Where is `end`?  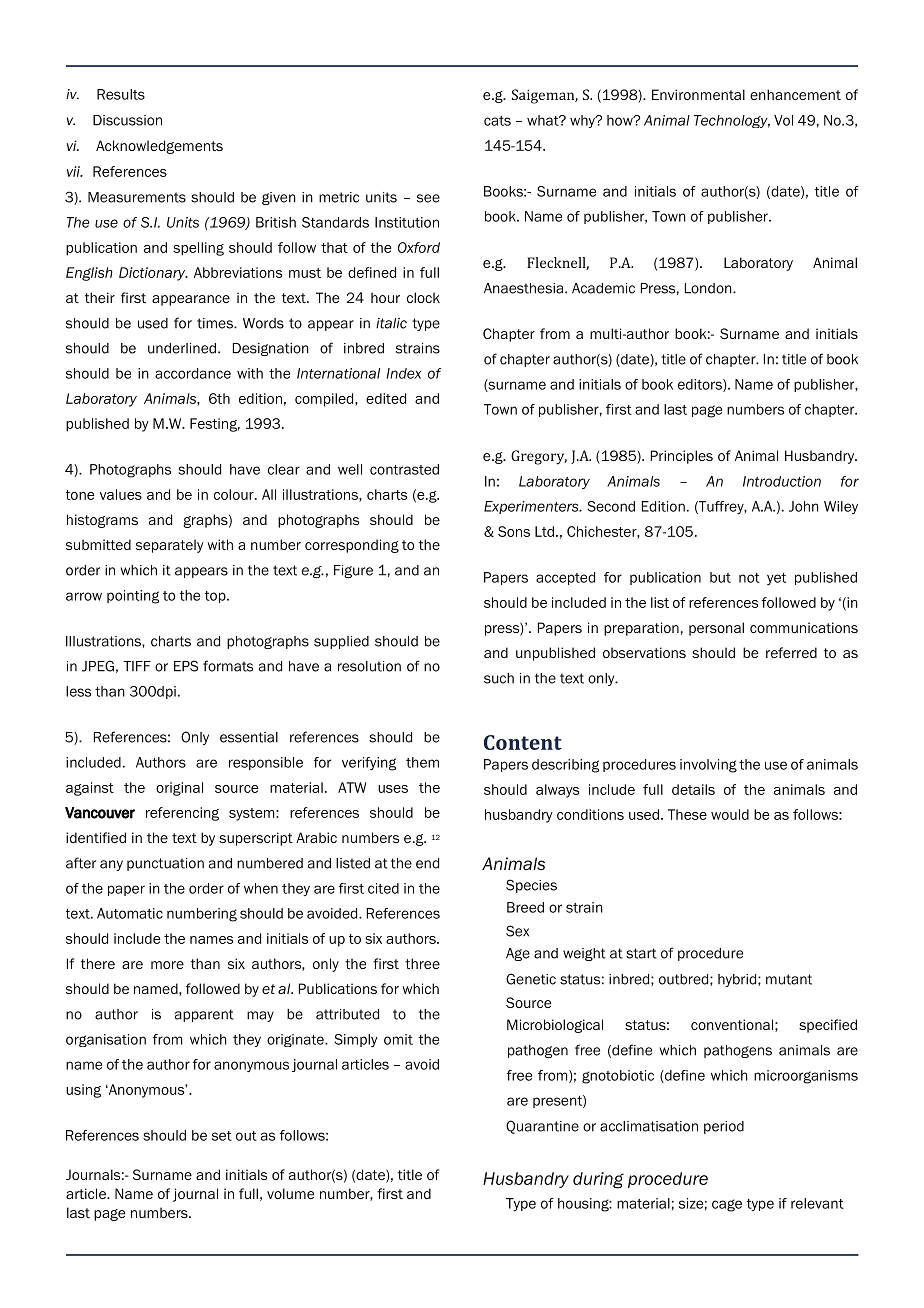 end is located at coordinates (427, 863).
